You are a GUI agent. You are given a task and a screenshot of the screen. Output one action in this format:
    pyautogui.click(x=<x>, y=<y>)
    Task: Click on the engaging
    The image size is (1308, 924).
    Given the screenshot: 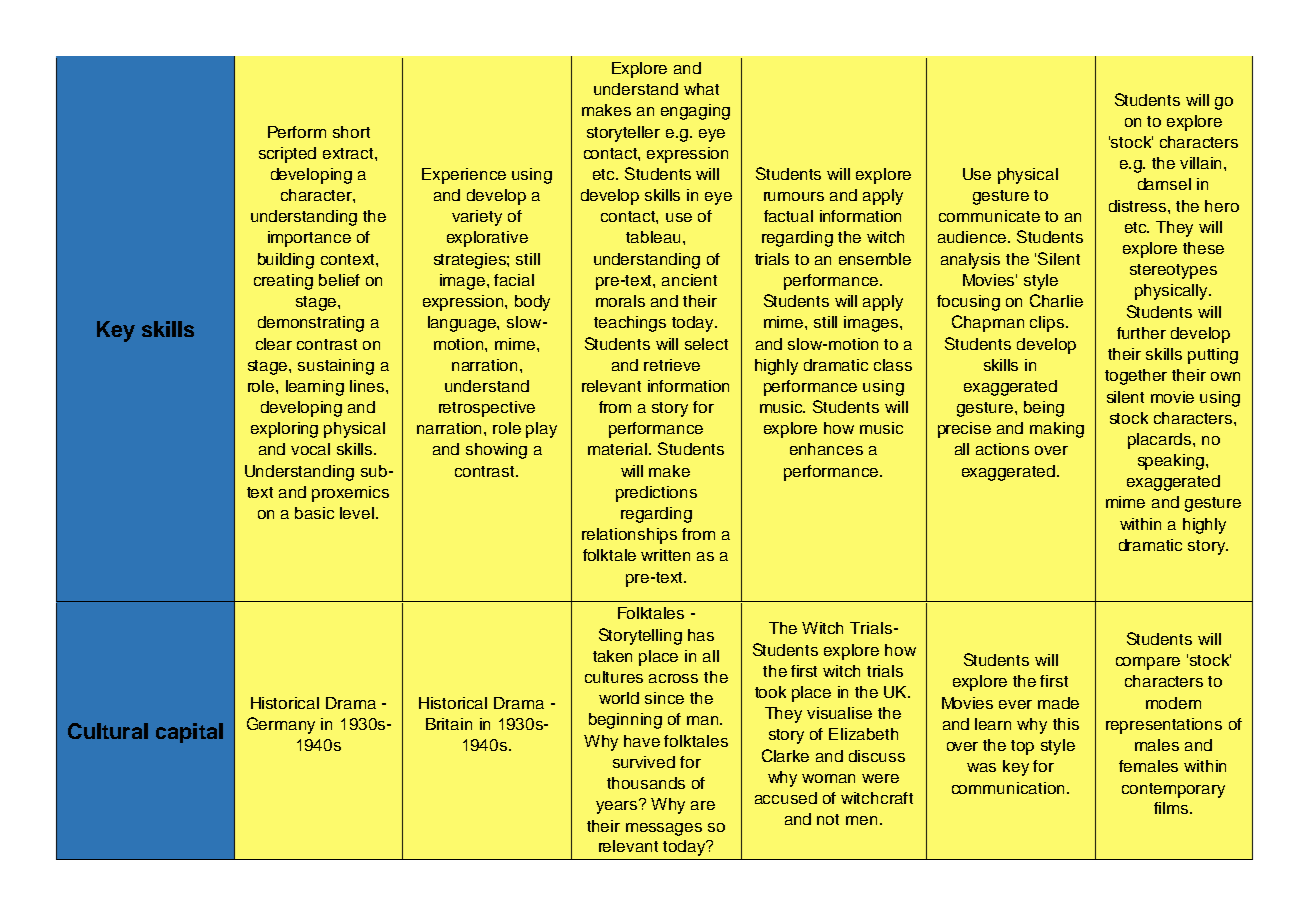 What is the action you would take?
    pyautogui.click(x=695, y=112)
